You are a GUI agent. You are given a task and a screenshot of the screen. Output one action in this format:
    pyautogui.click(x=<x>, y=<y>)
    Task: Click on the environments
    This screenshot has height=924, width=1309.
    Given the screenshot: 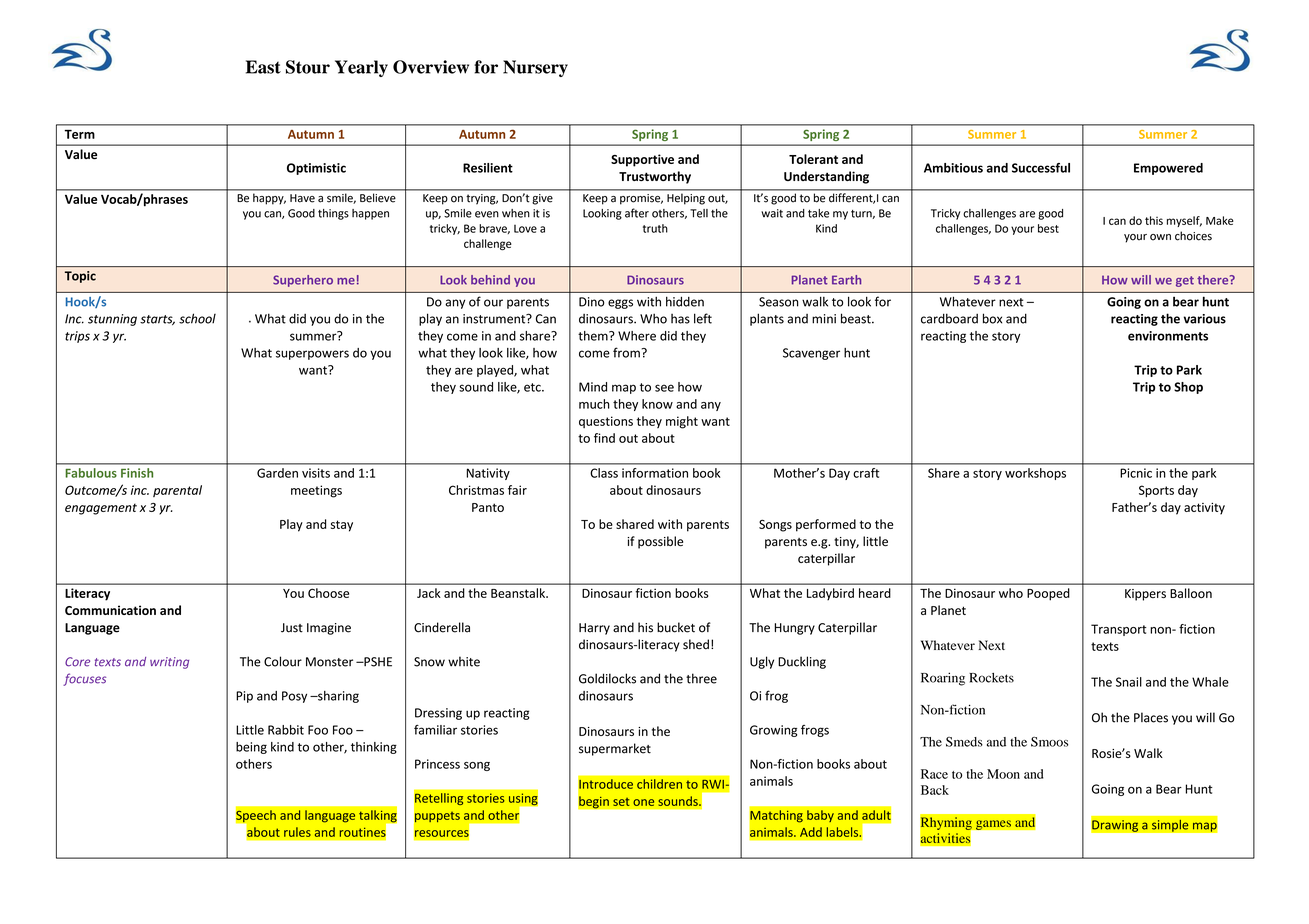 What is the action you would take?
    pyautogui.click(x=1168, y=336)
